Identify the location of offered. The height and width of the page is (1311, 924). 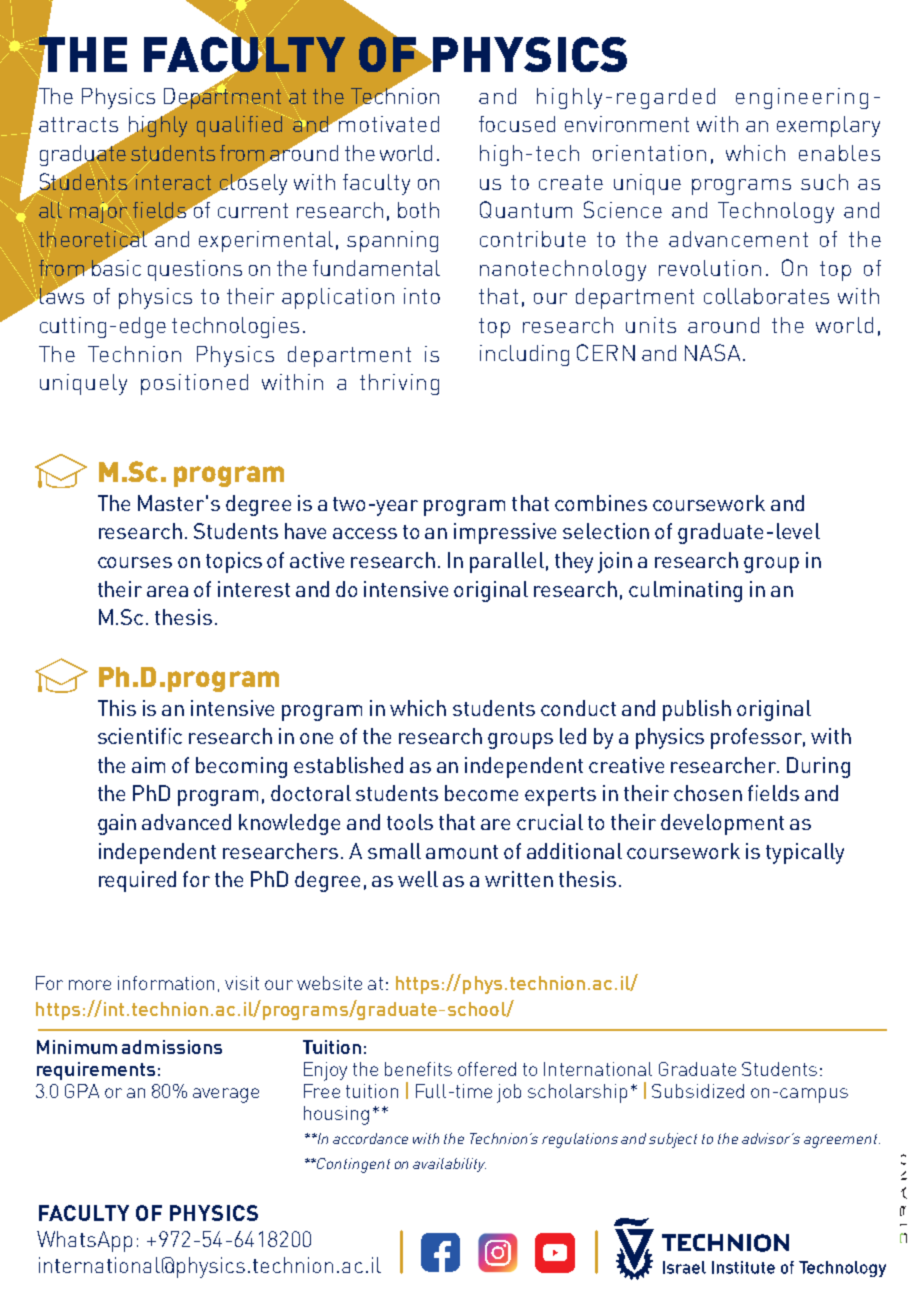
(487, 1069).
